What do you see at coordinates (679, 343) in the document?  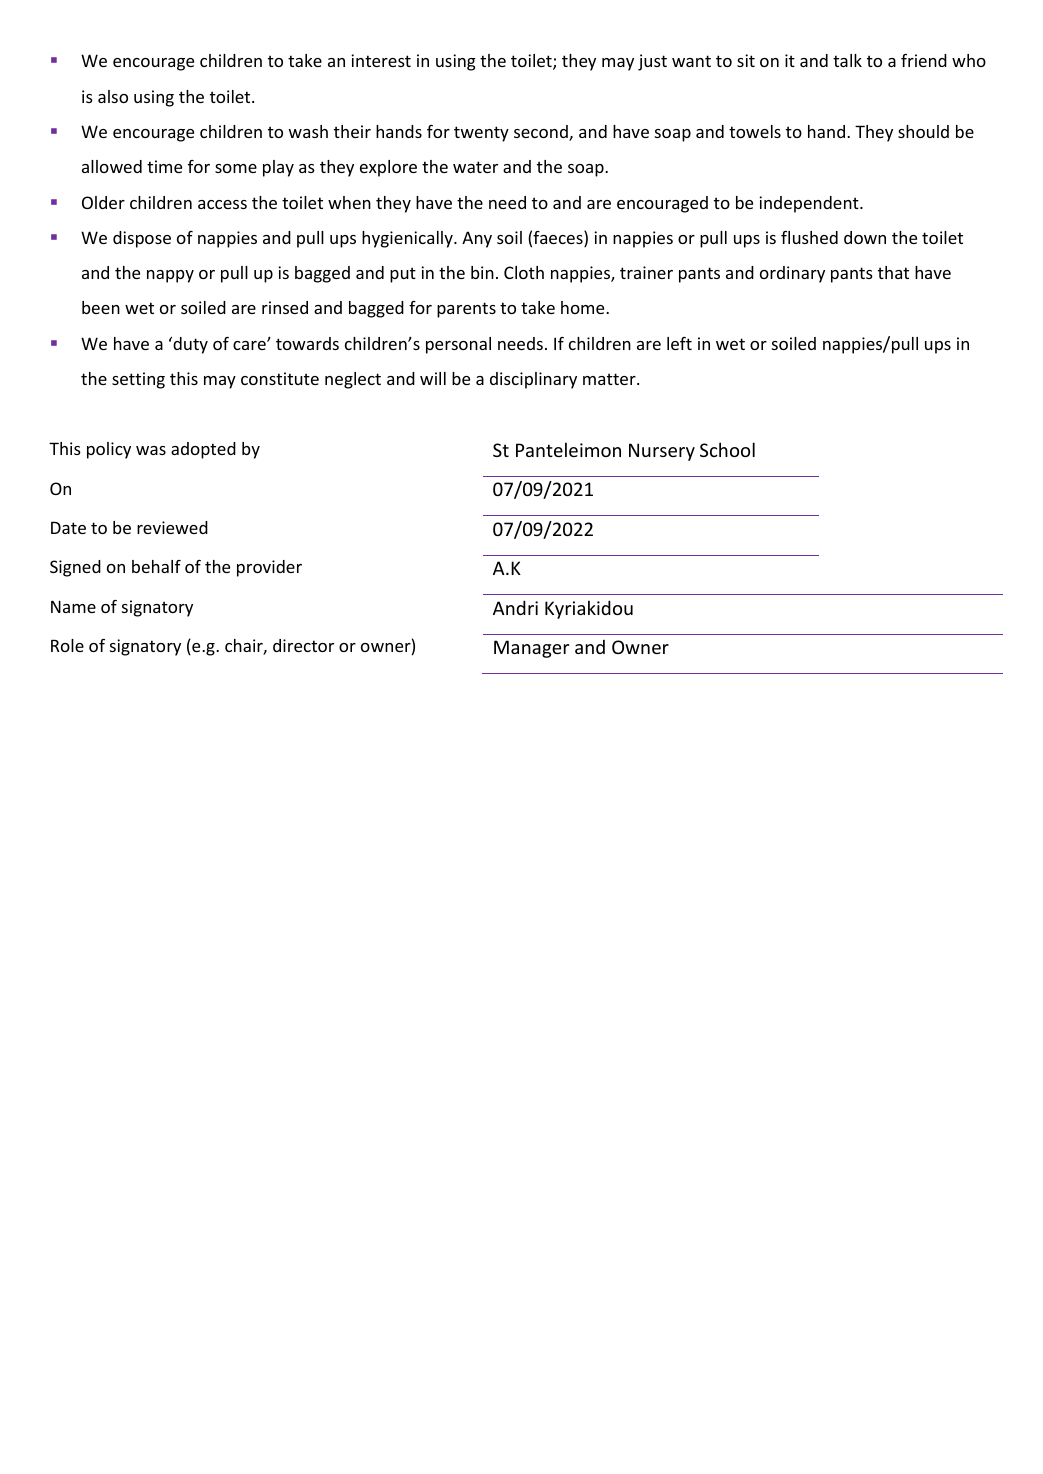 I see `left` at bounding box center [679, 343].
